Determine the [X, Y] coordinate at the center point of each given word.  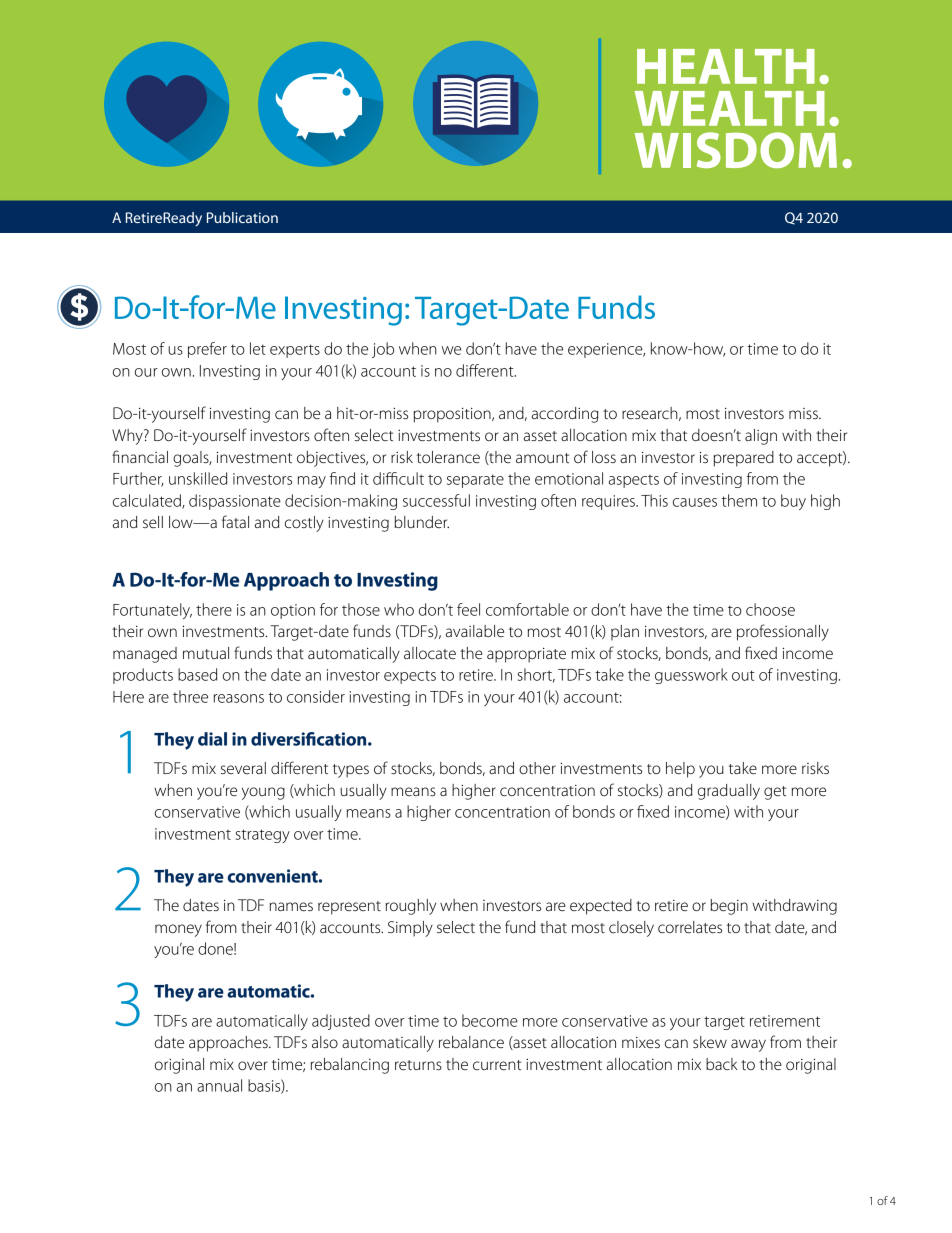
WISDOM [736, 150]
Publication [242, 217]
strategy [263, 836]
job [383, 350]
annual [219, 1085]
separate [475, 481]
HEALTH [726, 66]
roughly [411, 907]
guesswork [691, 676]
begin [729, 907]
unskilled [198, 478]
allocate [430, 653]
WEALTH [730, 108]
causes [695, 502]
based [197, 674]
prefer [207, 350]
